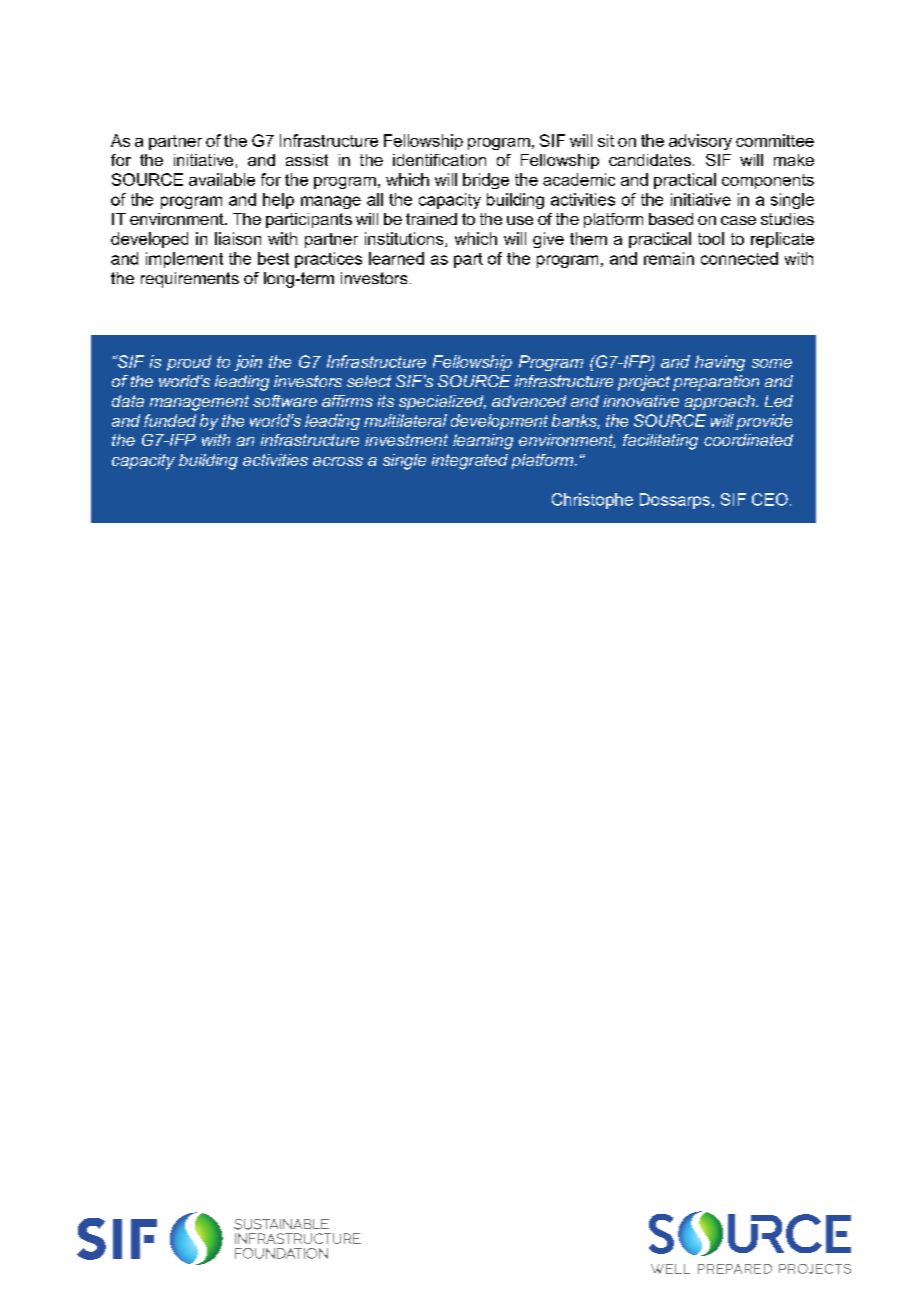  I want to click on across, so click(338, 461).
